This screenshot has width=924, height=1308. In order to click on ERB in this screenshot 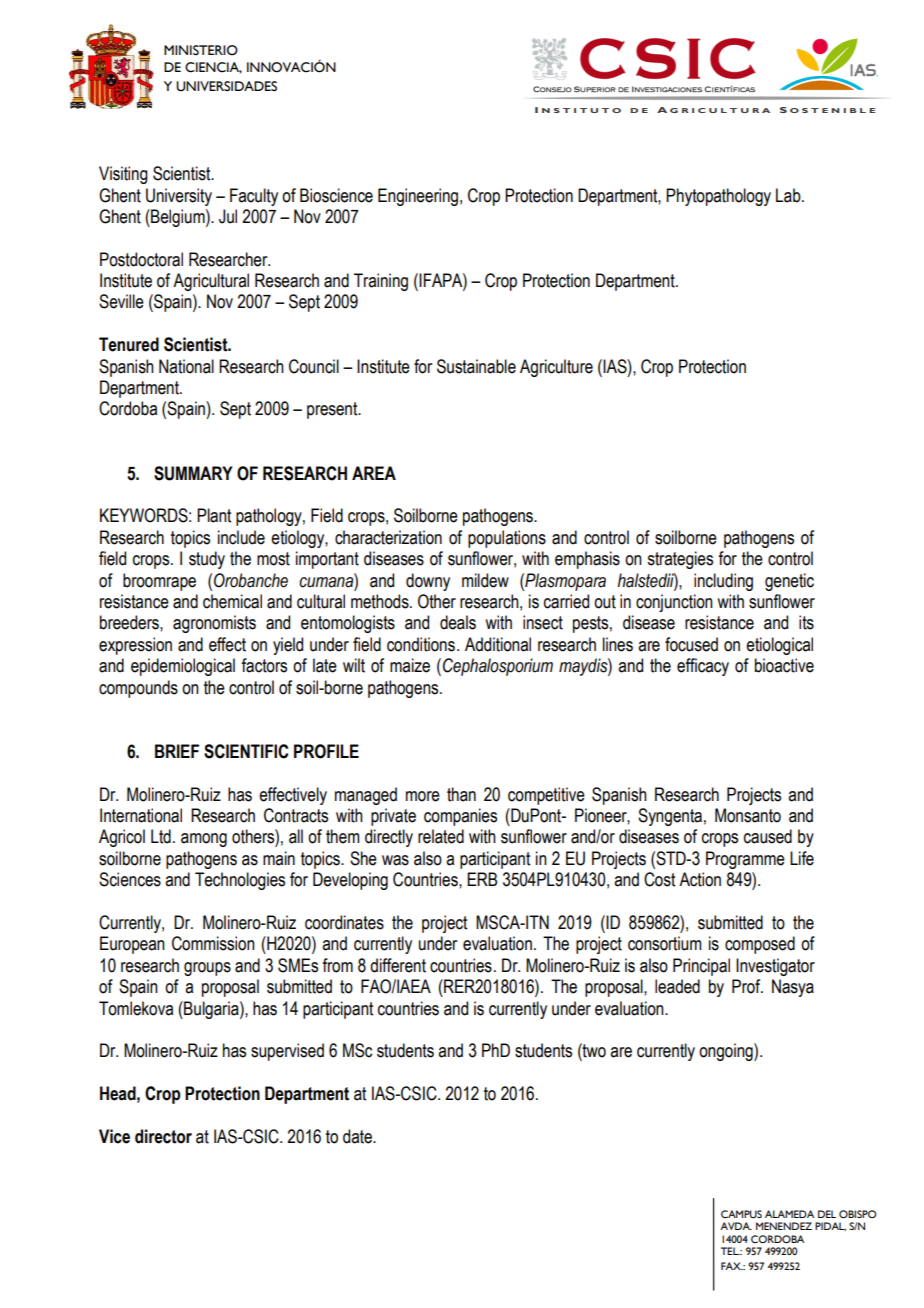, I will do `click(482, 879)`.
